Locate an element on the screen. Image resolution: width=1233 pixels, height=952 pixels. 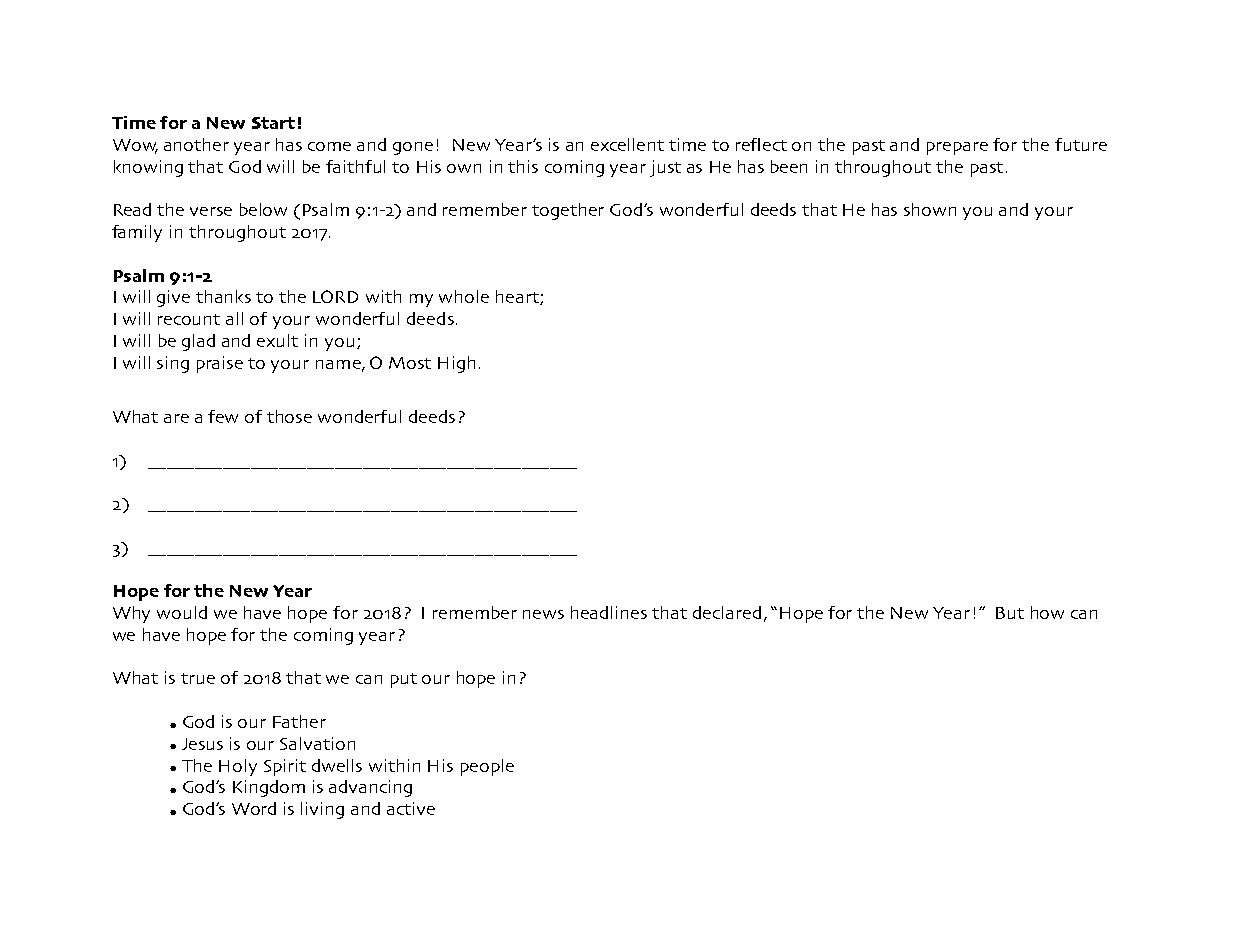
Word is located at coordinates (254, 808).
